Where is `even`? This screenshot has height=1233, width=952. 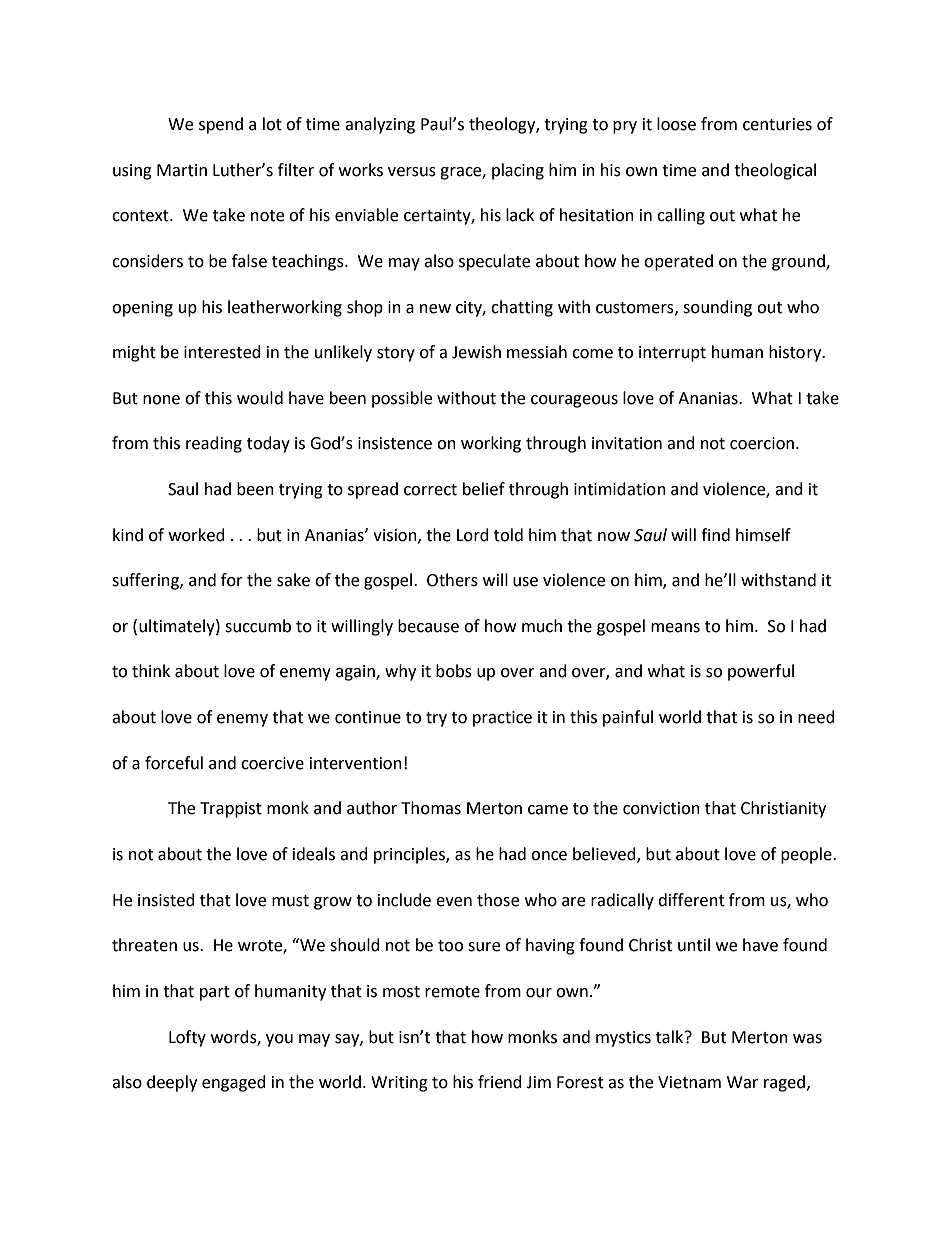 even is located at coordinates (454, 902).
